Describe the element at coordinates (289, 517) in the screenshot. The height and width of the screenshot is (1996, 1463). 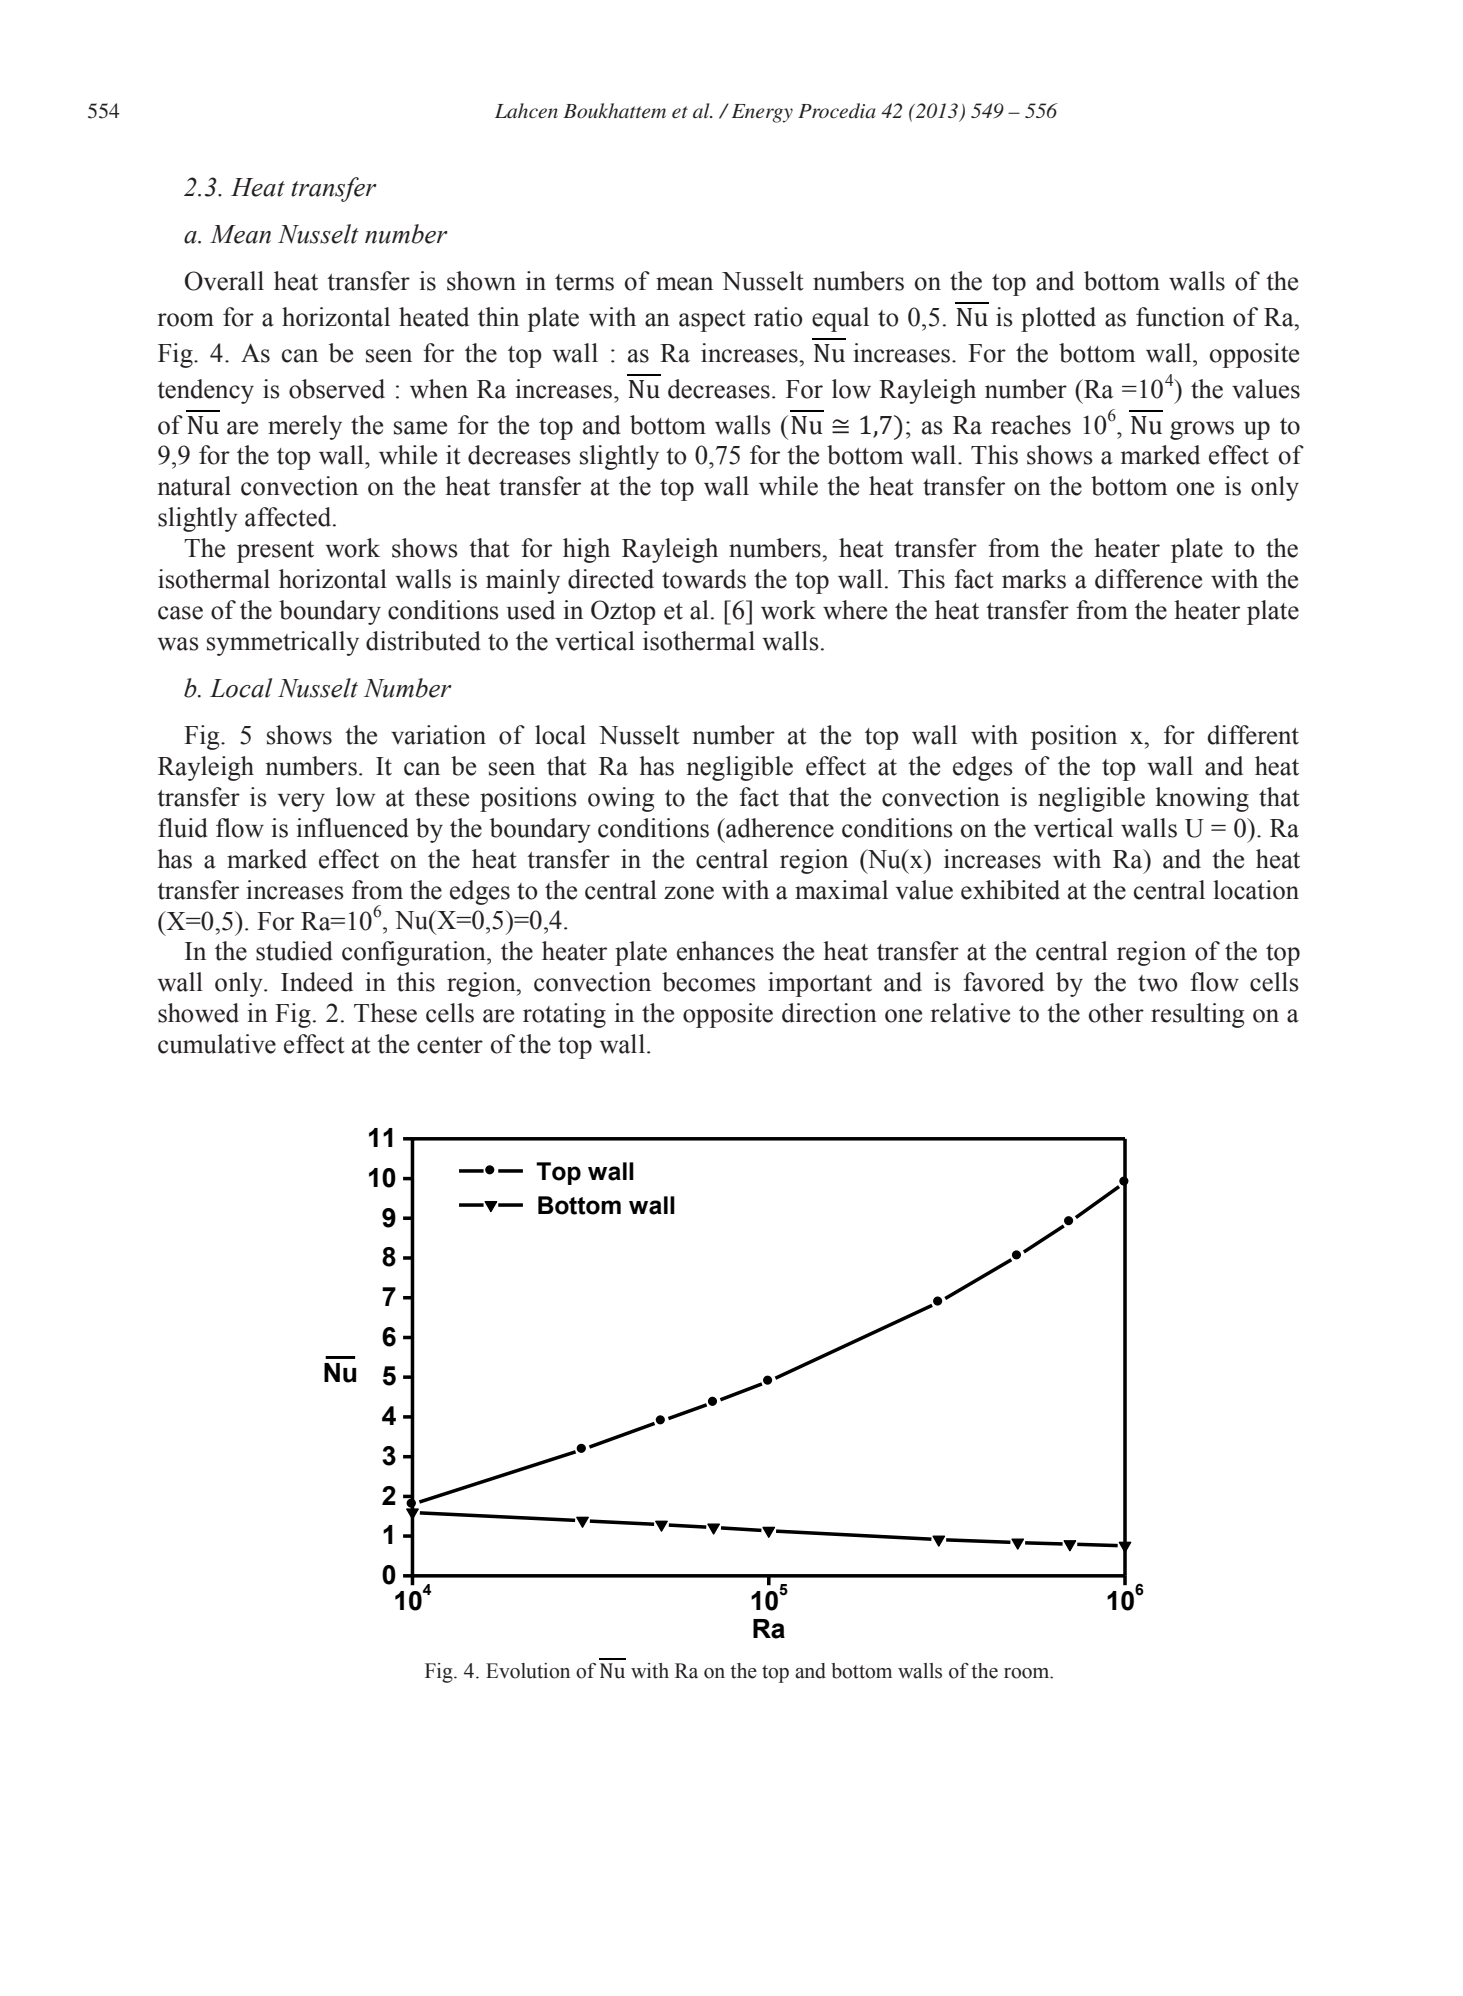
I see `affected` at that location.
